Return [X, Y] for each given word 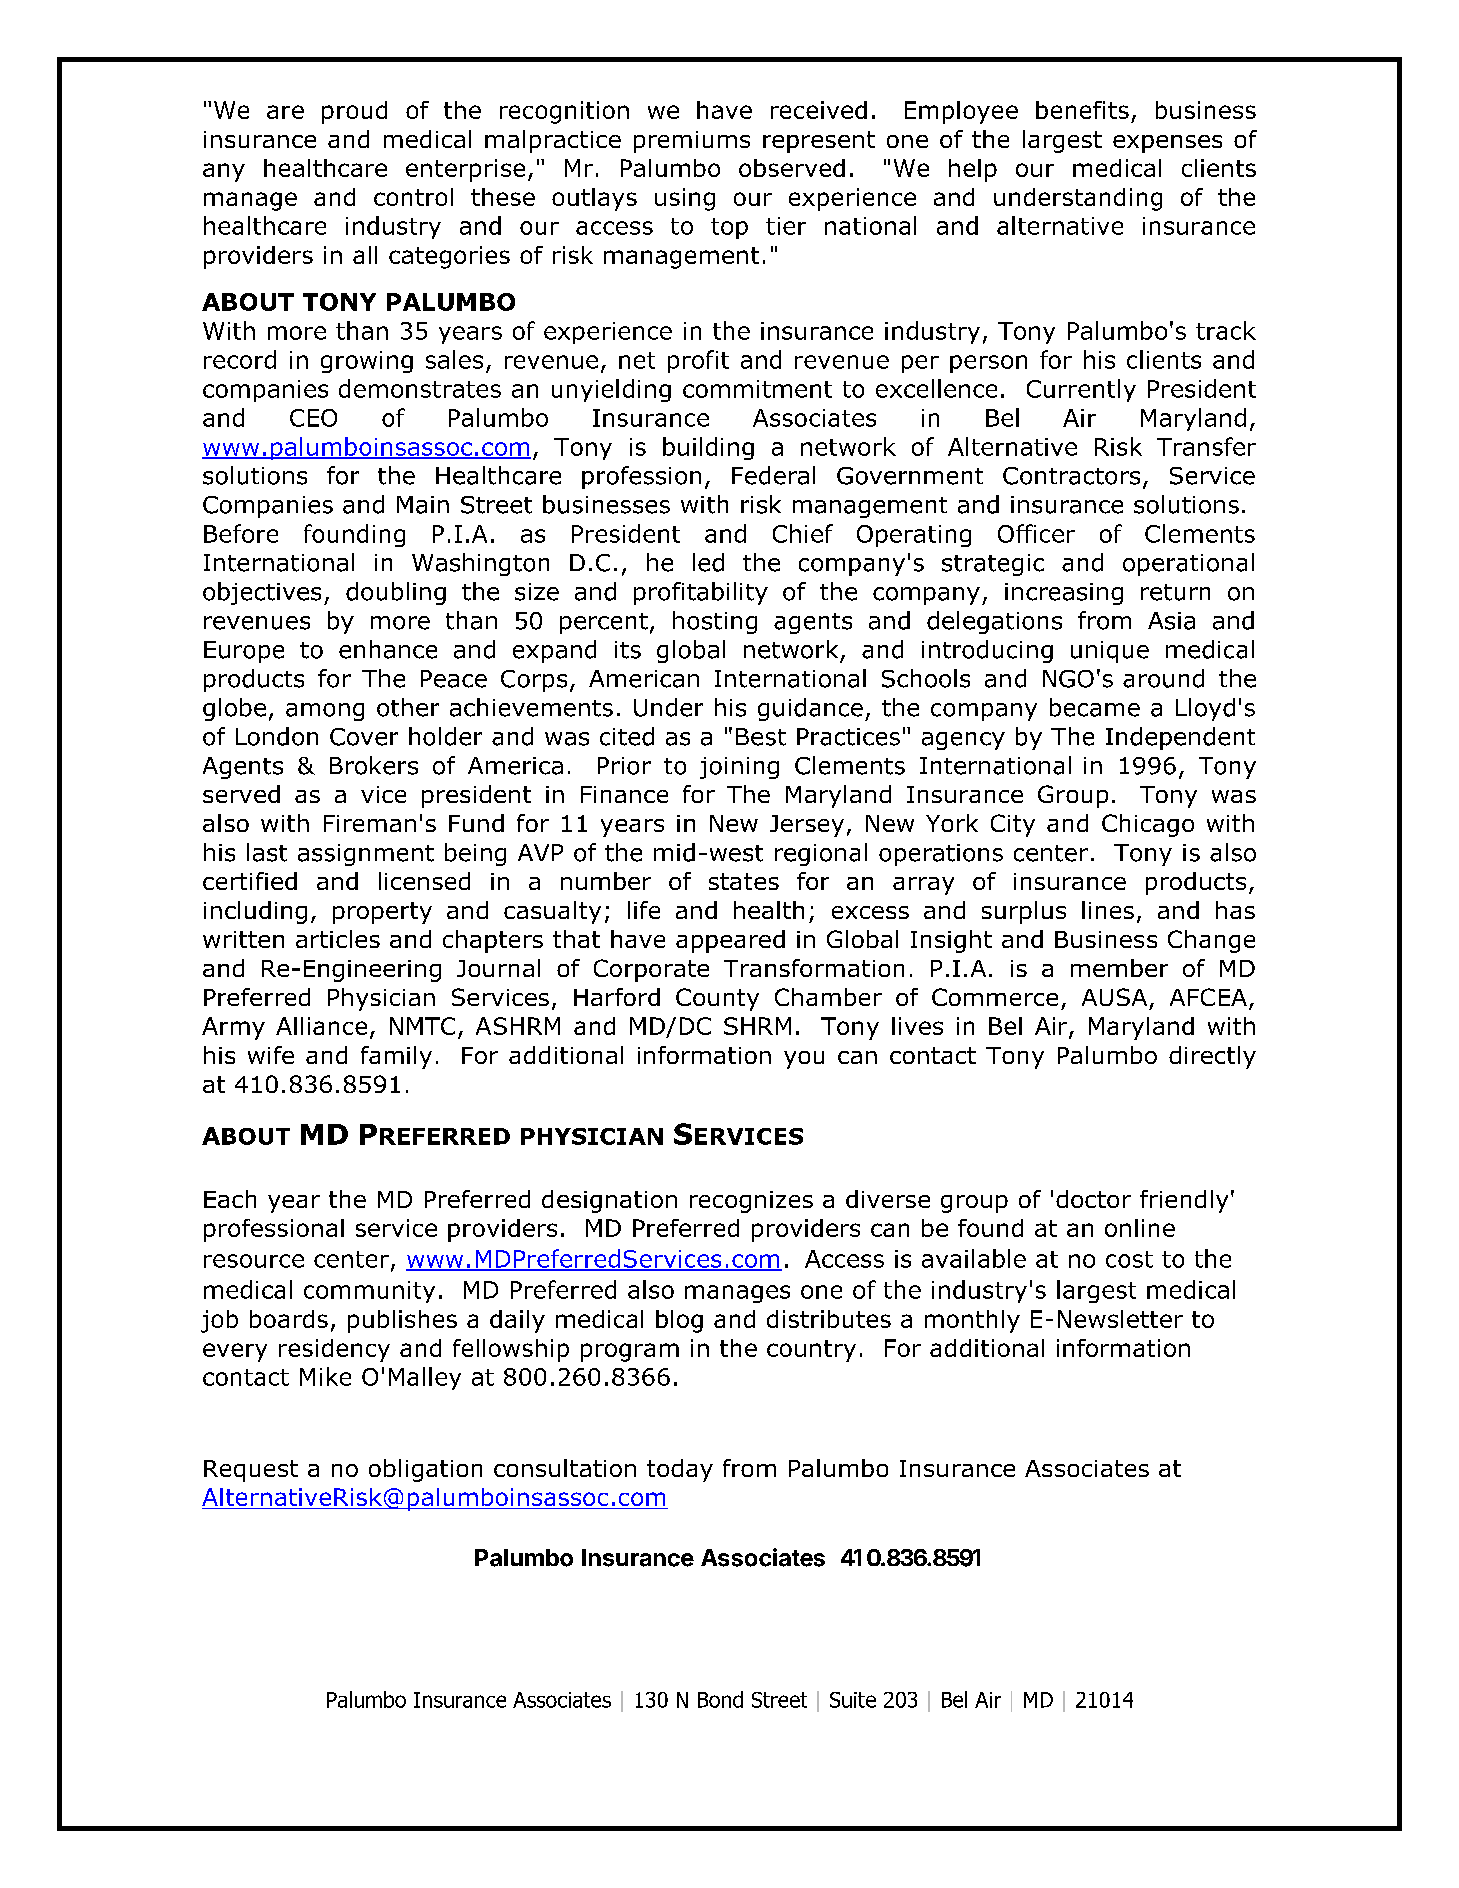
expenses [1167, 144]
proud [354, 112]
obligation [425, 1470]
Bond [720, 1699]
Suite [853, 1700]
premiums [692, 142]
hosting [715, 622]
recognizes [751, 1202]
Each [230, 1199]
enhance [388, 649]
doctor [1093, 1199]
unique [1110, 652]
